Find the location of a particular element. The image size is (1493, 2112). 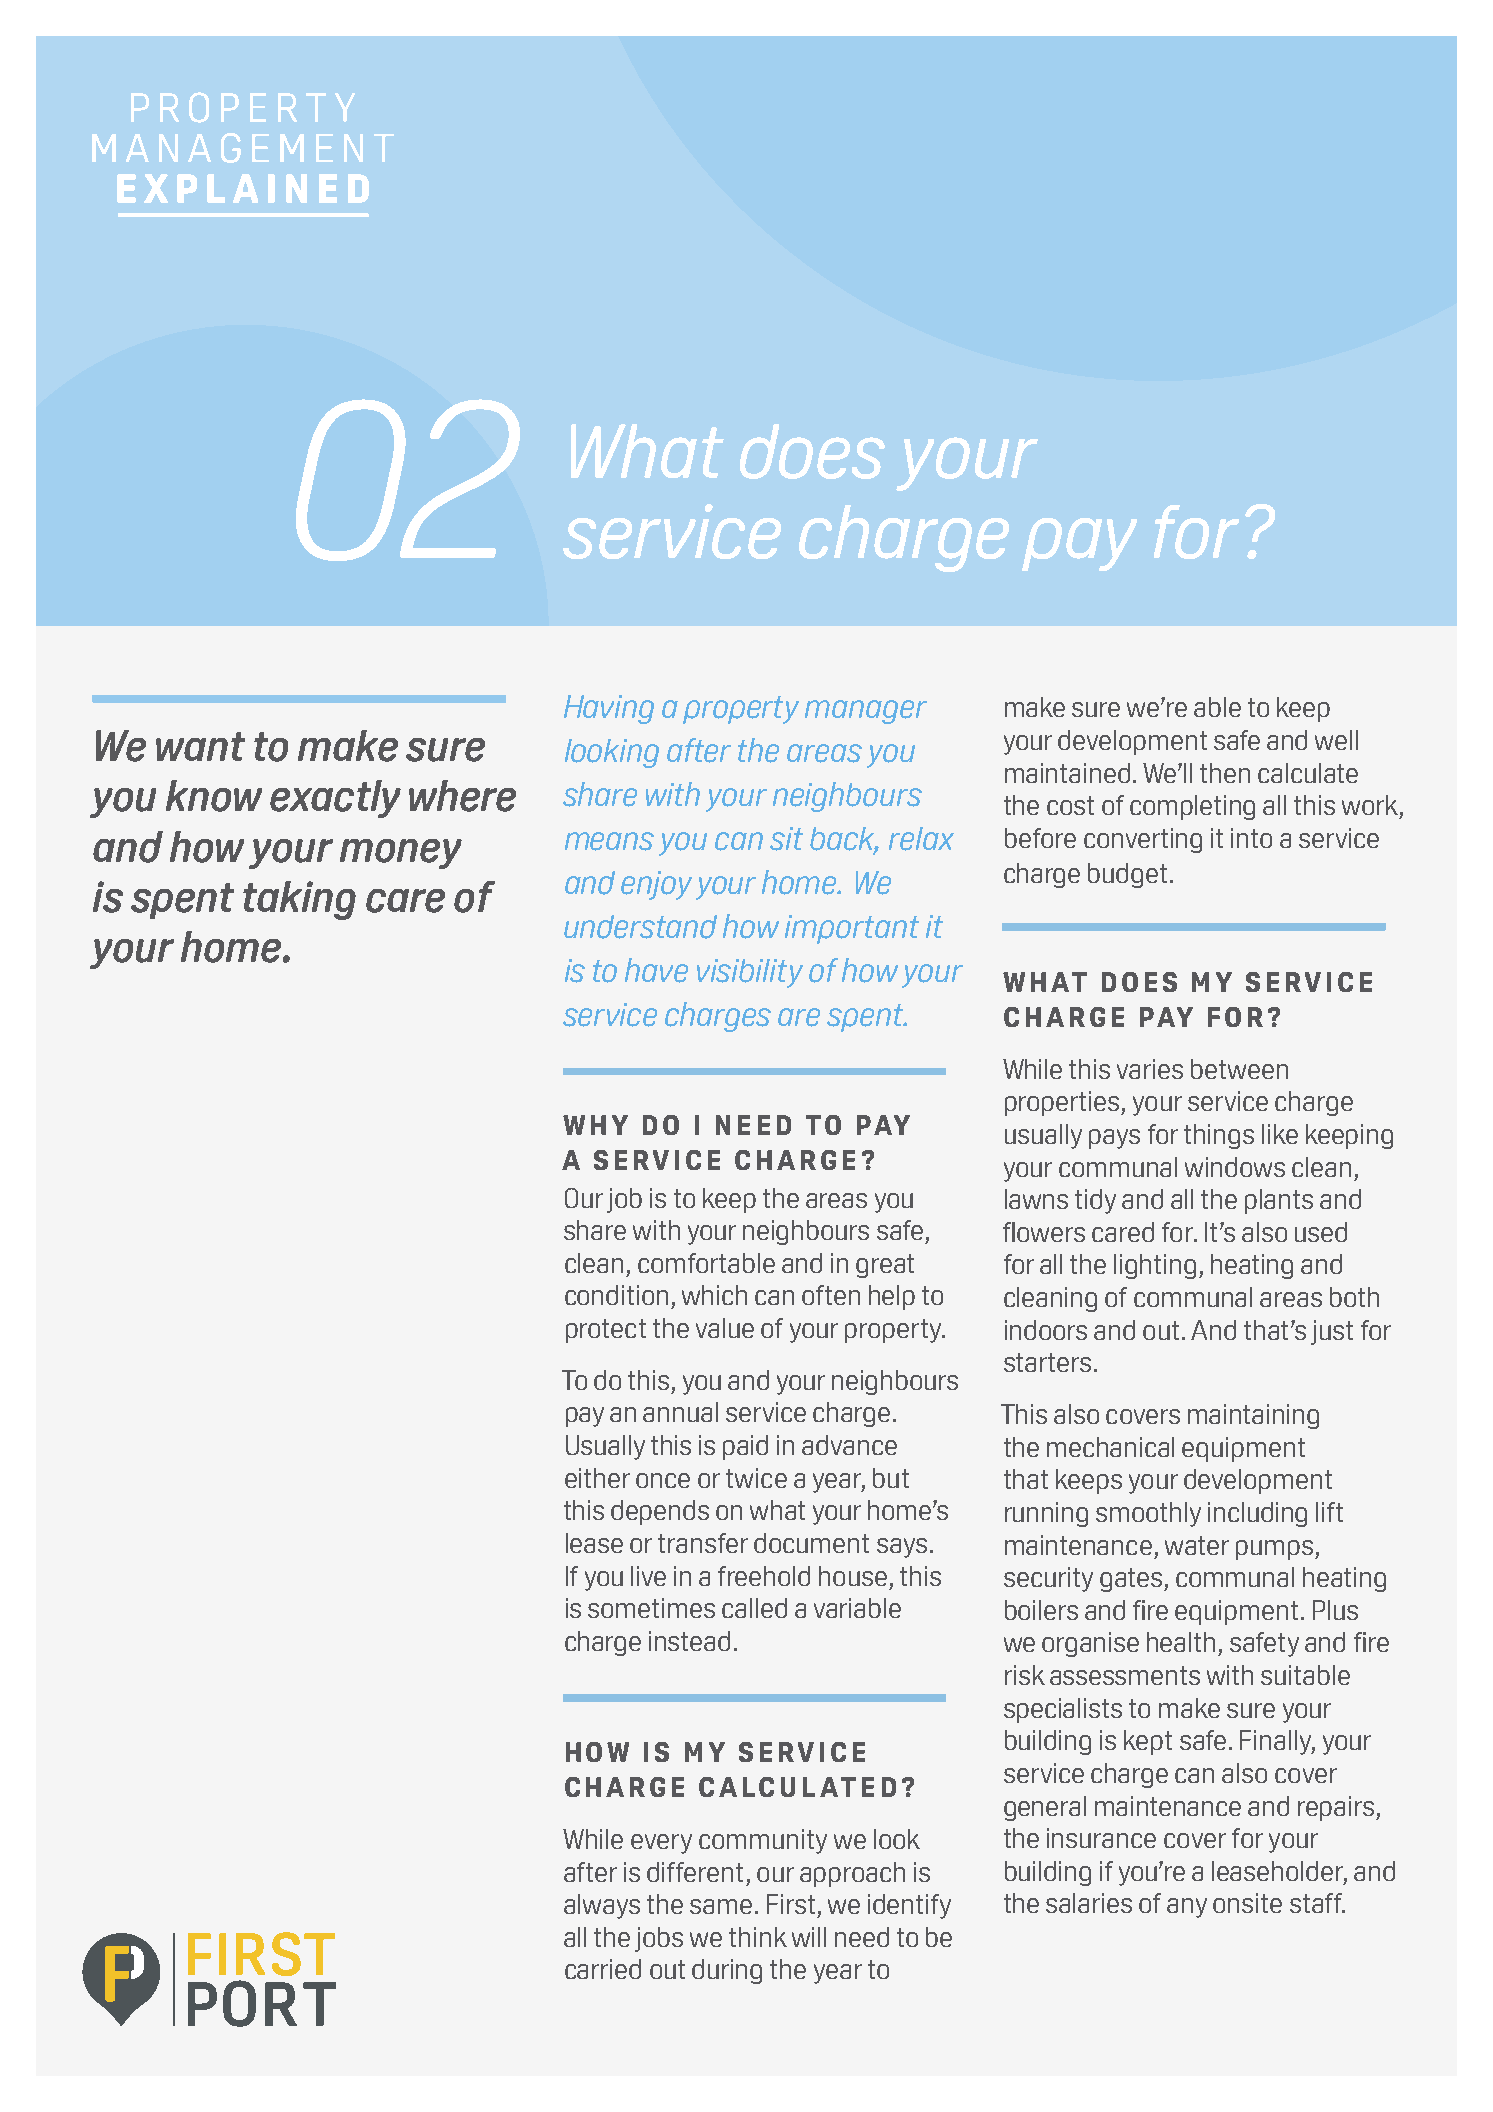

just is located at coordinates (1332, 1332).
